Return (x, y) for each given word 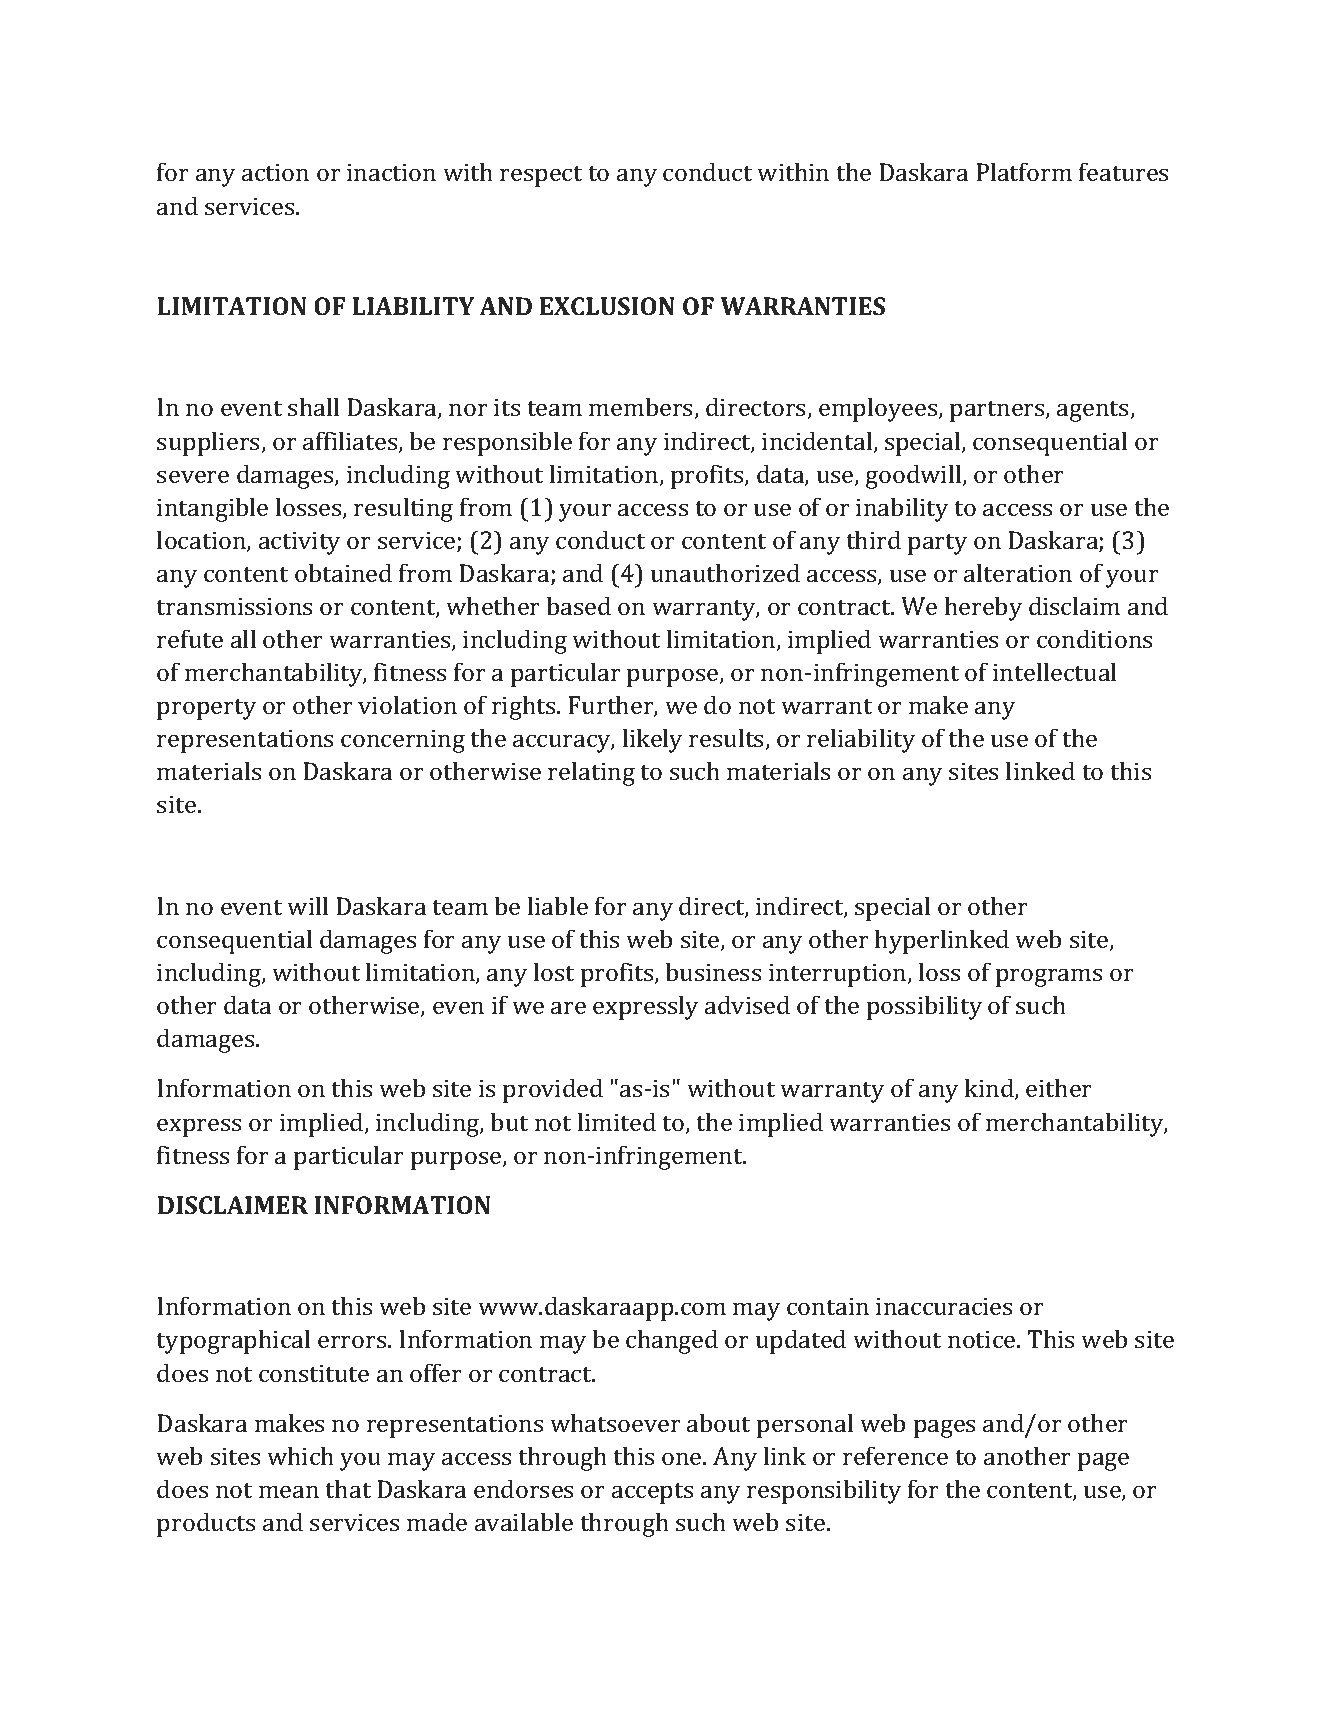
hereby (983, 608)
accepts (652, 1493)
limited (617, 1121)
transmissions (234, 606)
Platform (1024, 171)
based (578, 605)
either (1059, 1087)
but (509, 1121)
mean (289, 1491)
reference (895, 1455)
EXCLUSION (607, 306)
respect (541, 176)
